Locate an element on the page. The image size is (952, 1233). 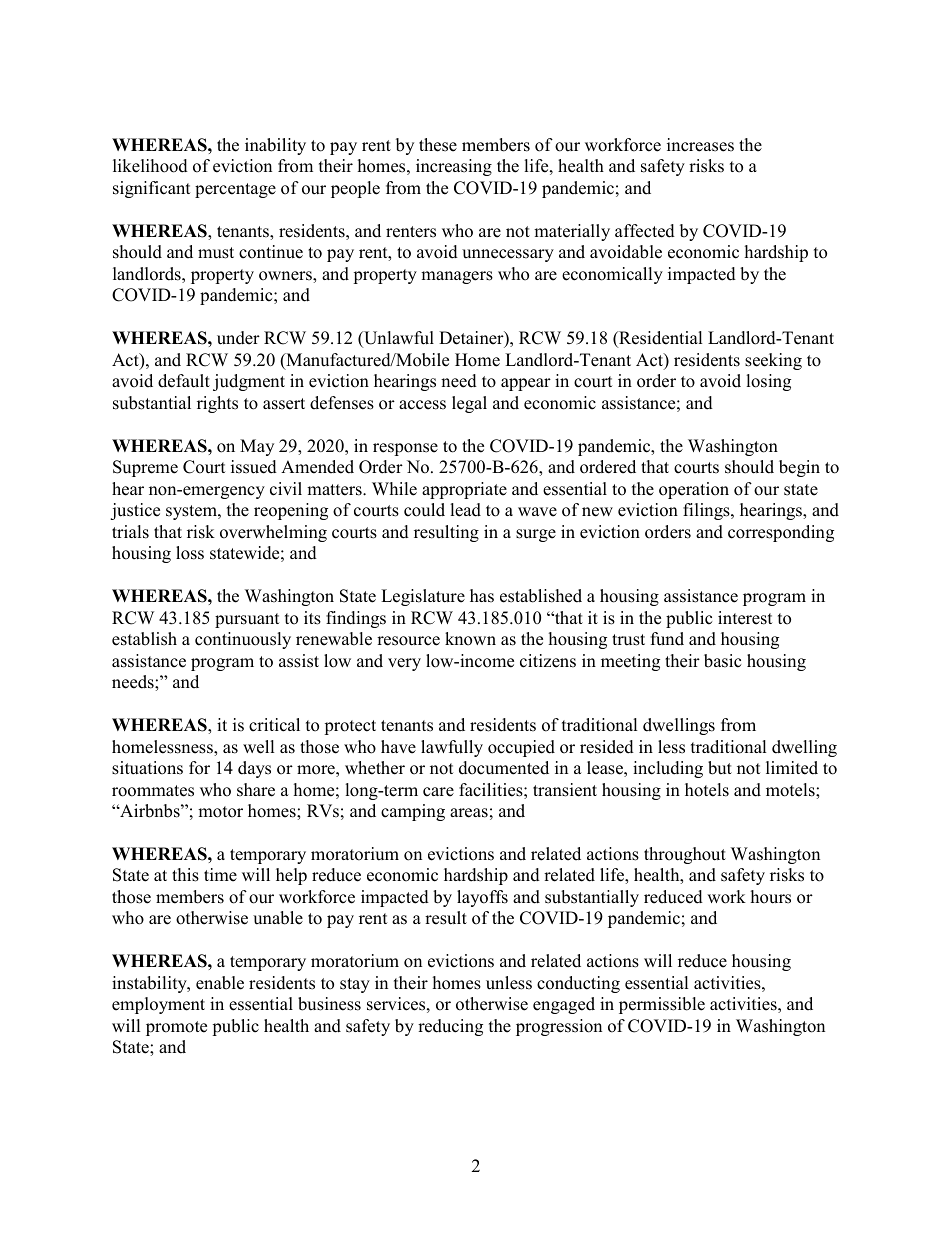
May is located at coordinates (257, 447).
